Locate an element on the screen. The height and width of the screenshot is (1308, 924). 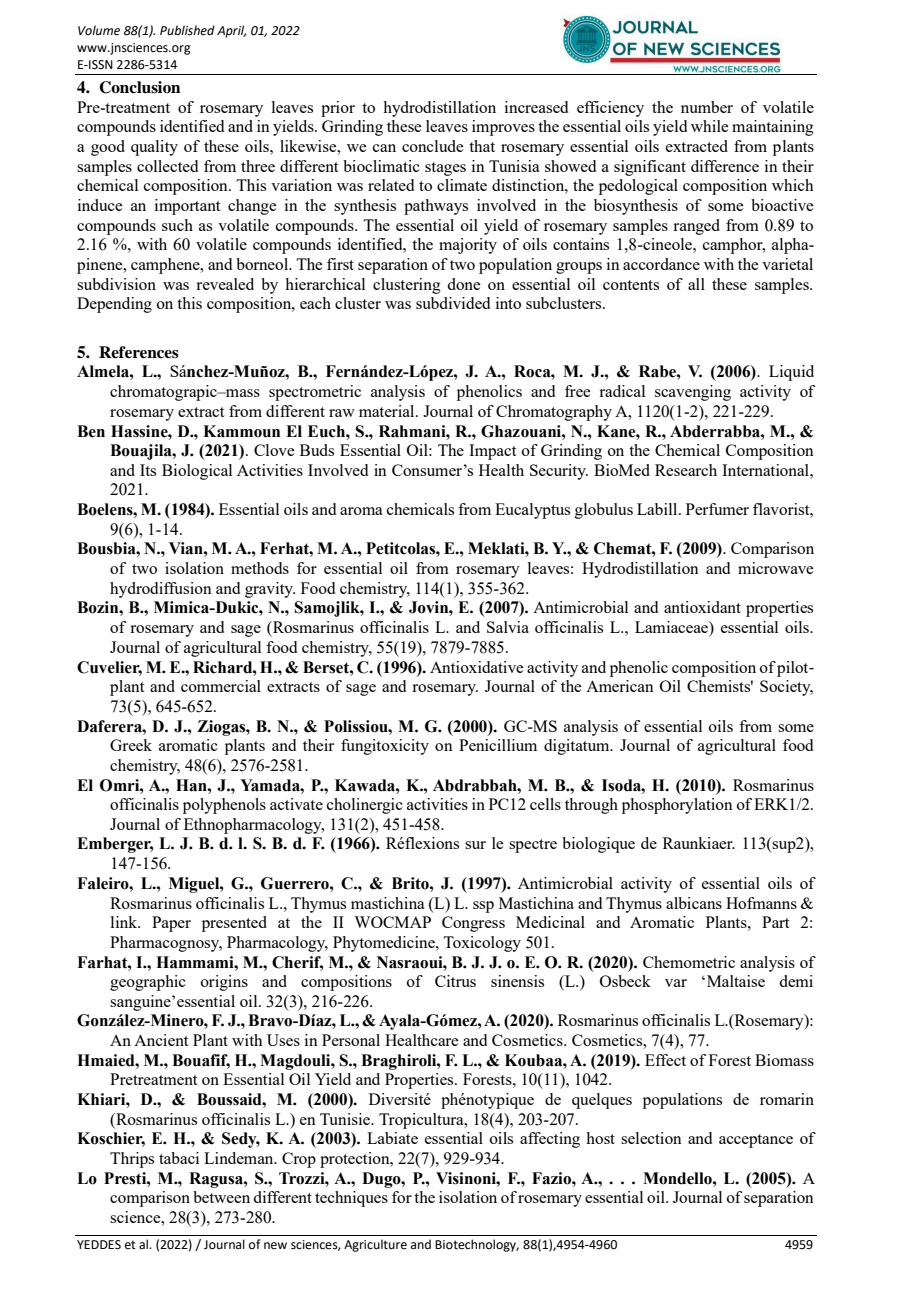
conclude is located at coordinates (432, 146).
